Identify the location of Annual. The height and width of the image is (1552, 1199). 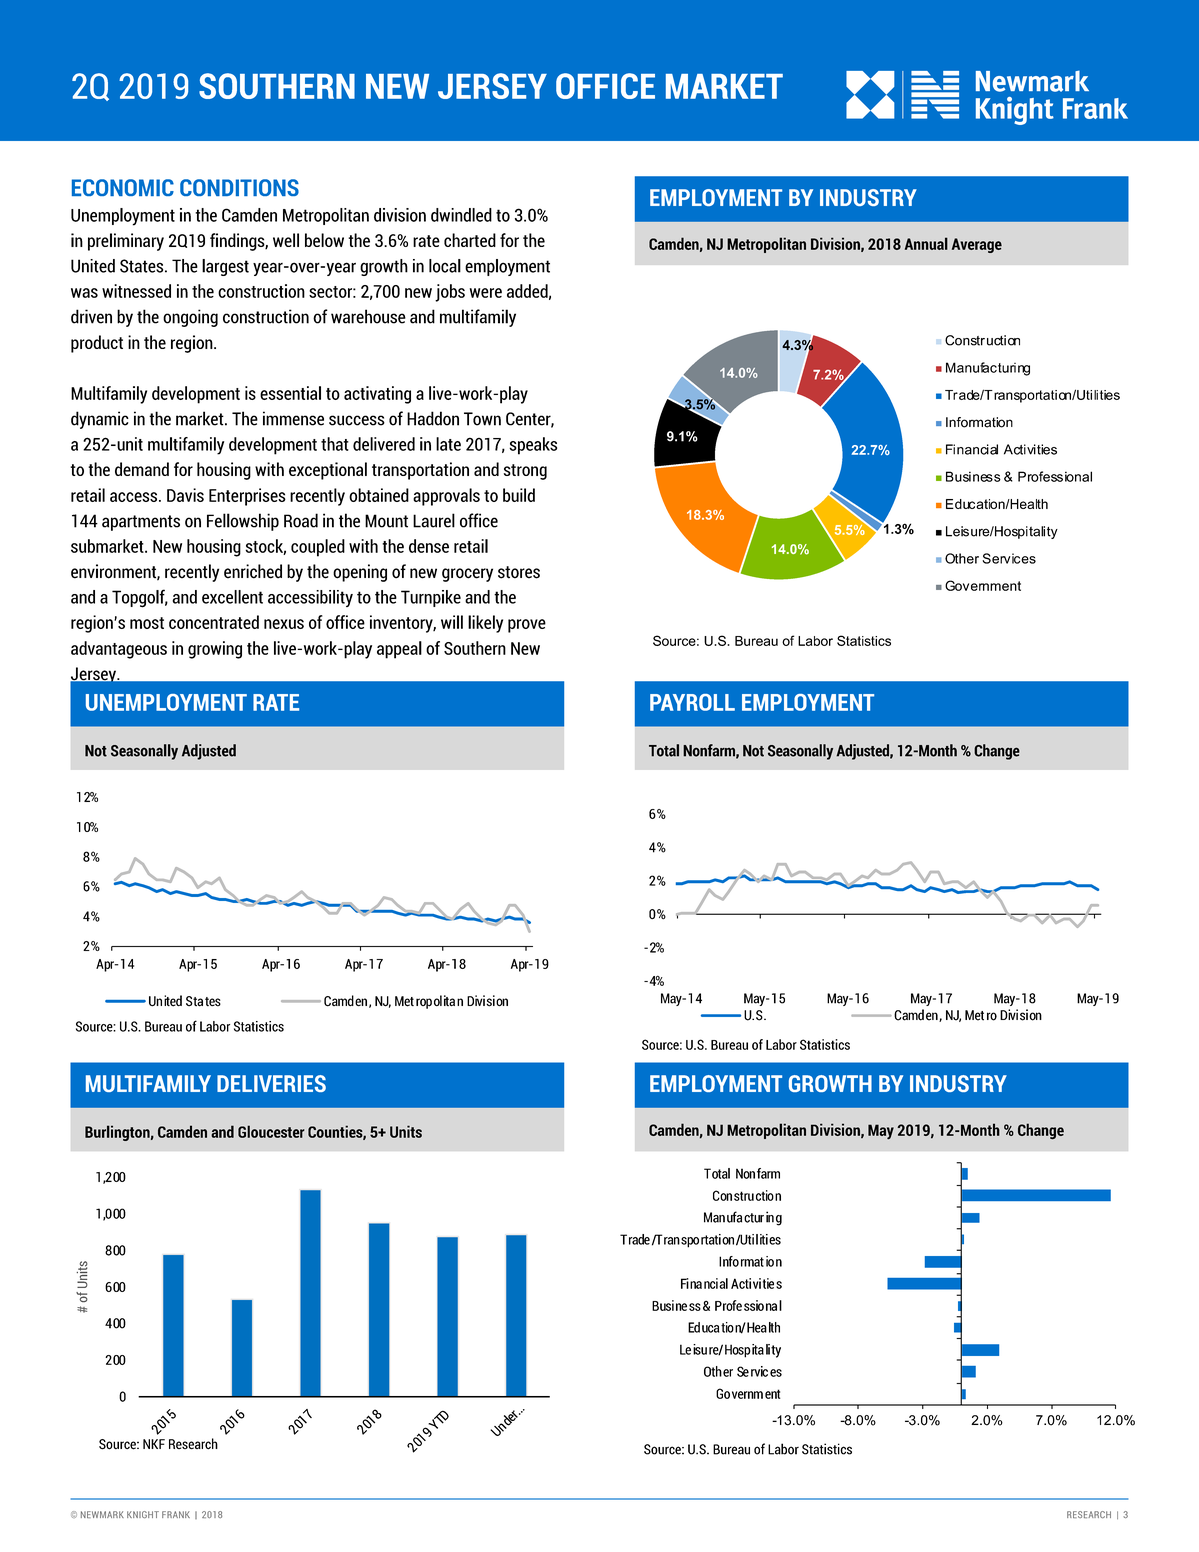
(926, 243).
